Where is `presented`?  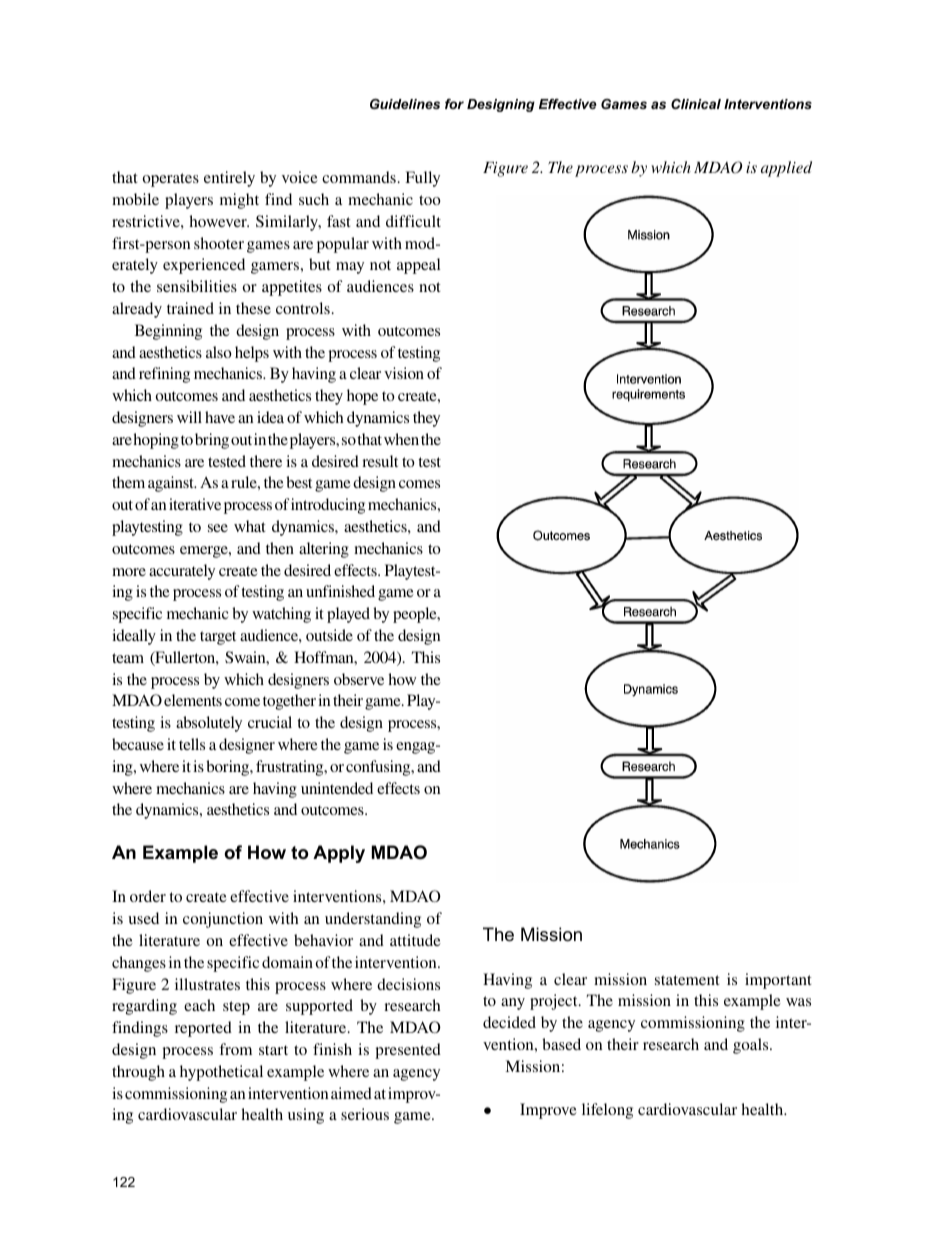
presented is located at coordinates (408, 1051).
